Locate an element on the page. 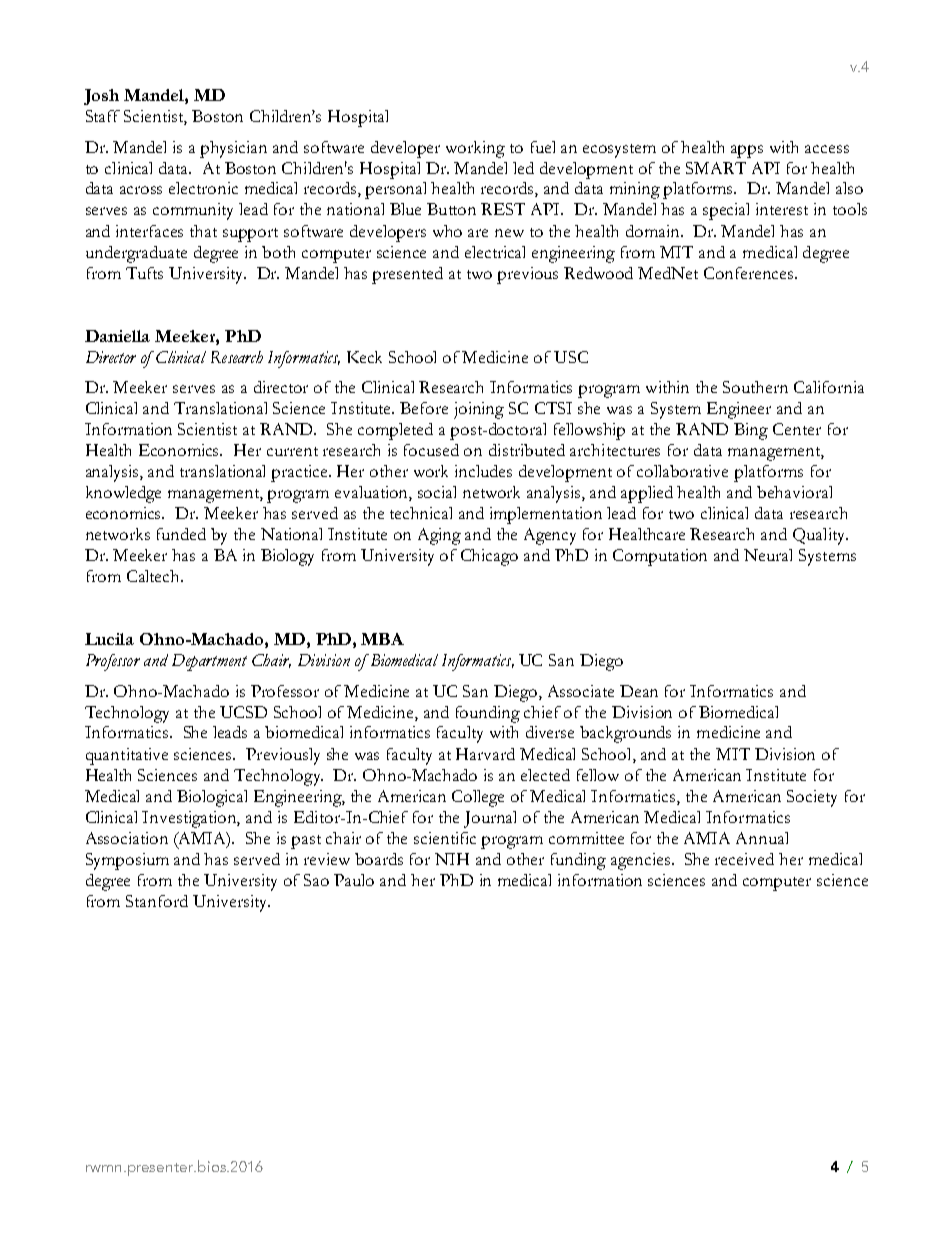 The height and width of the image is (1233, 952). NIH is located at coordinates (452, 859).
